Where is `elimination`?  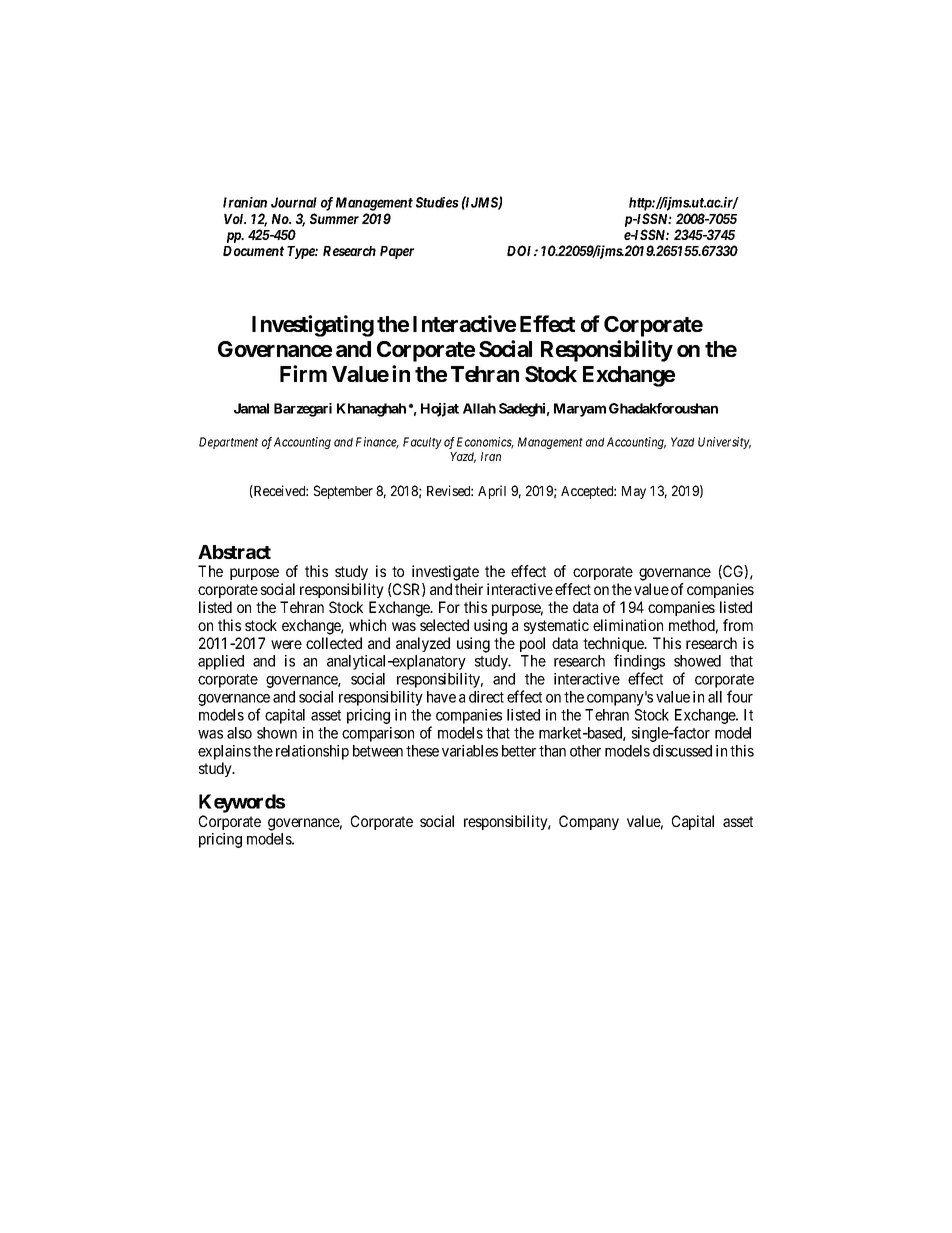
elimination is located at coordinates (628, 625).
